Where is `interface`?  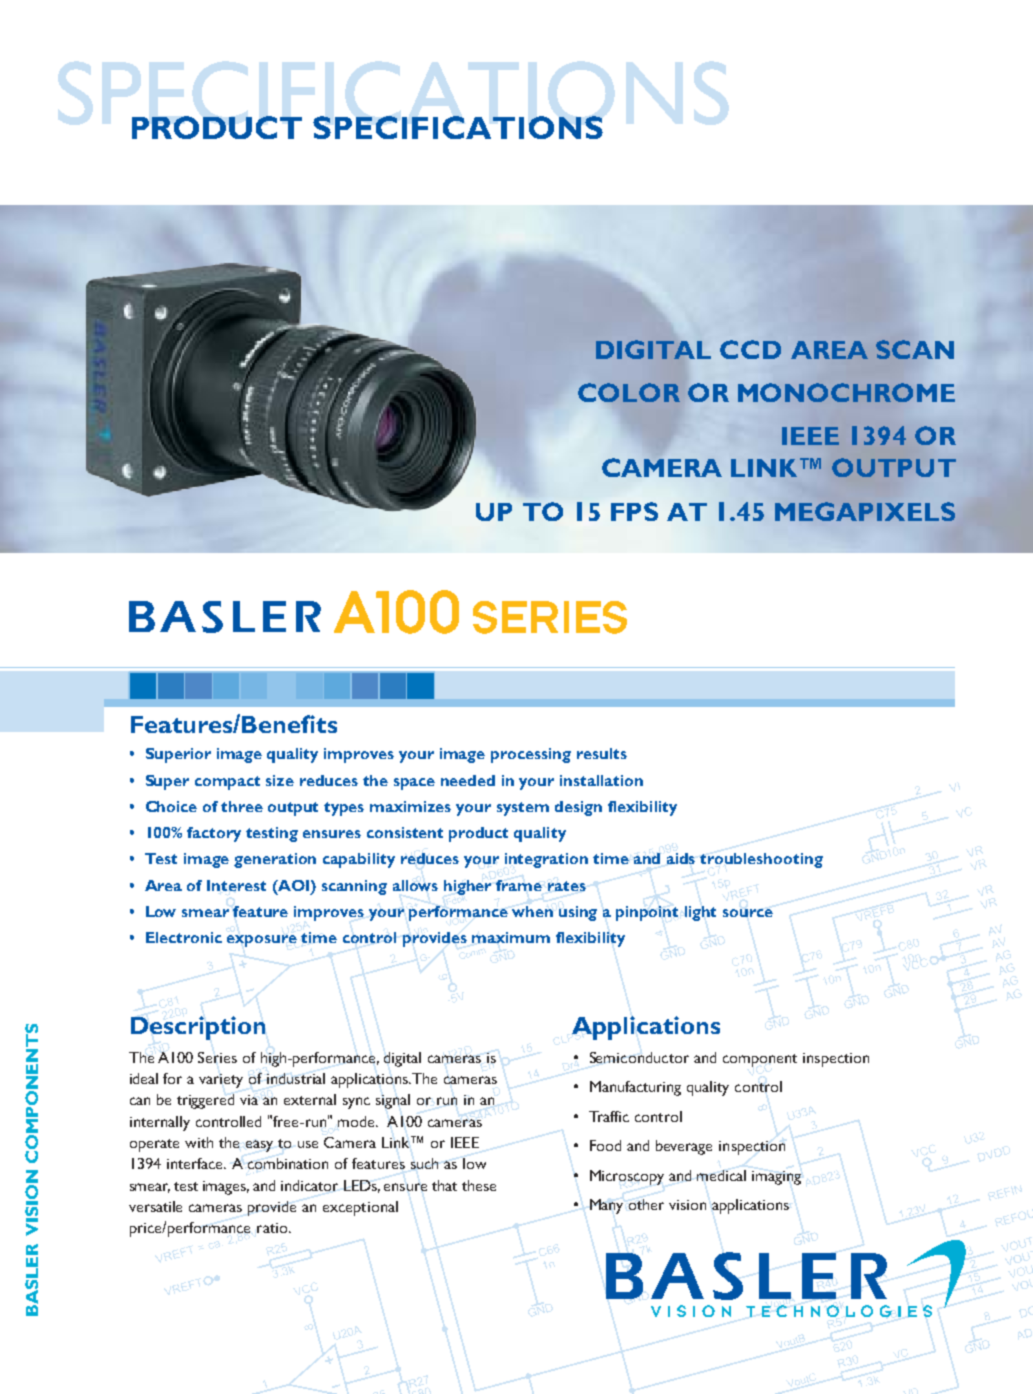
interface is located at coordinates (196, 1163).
